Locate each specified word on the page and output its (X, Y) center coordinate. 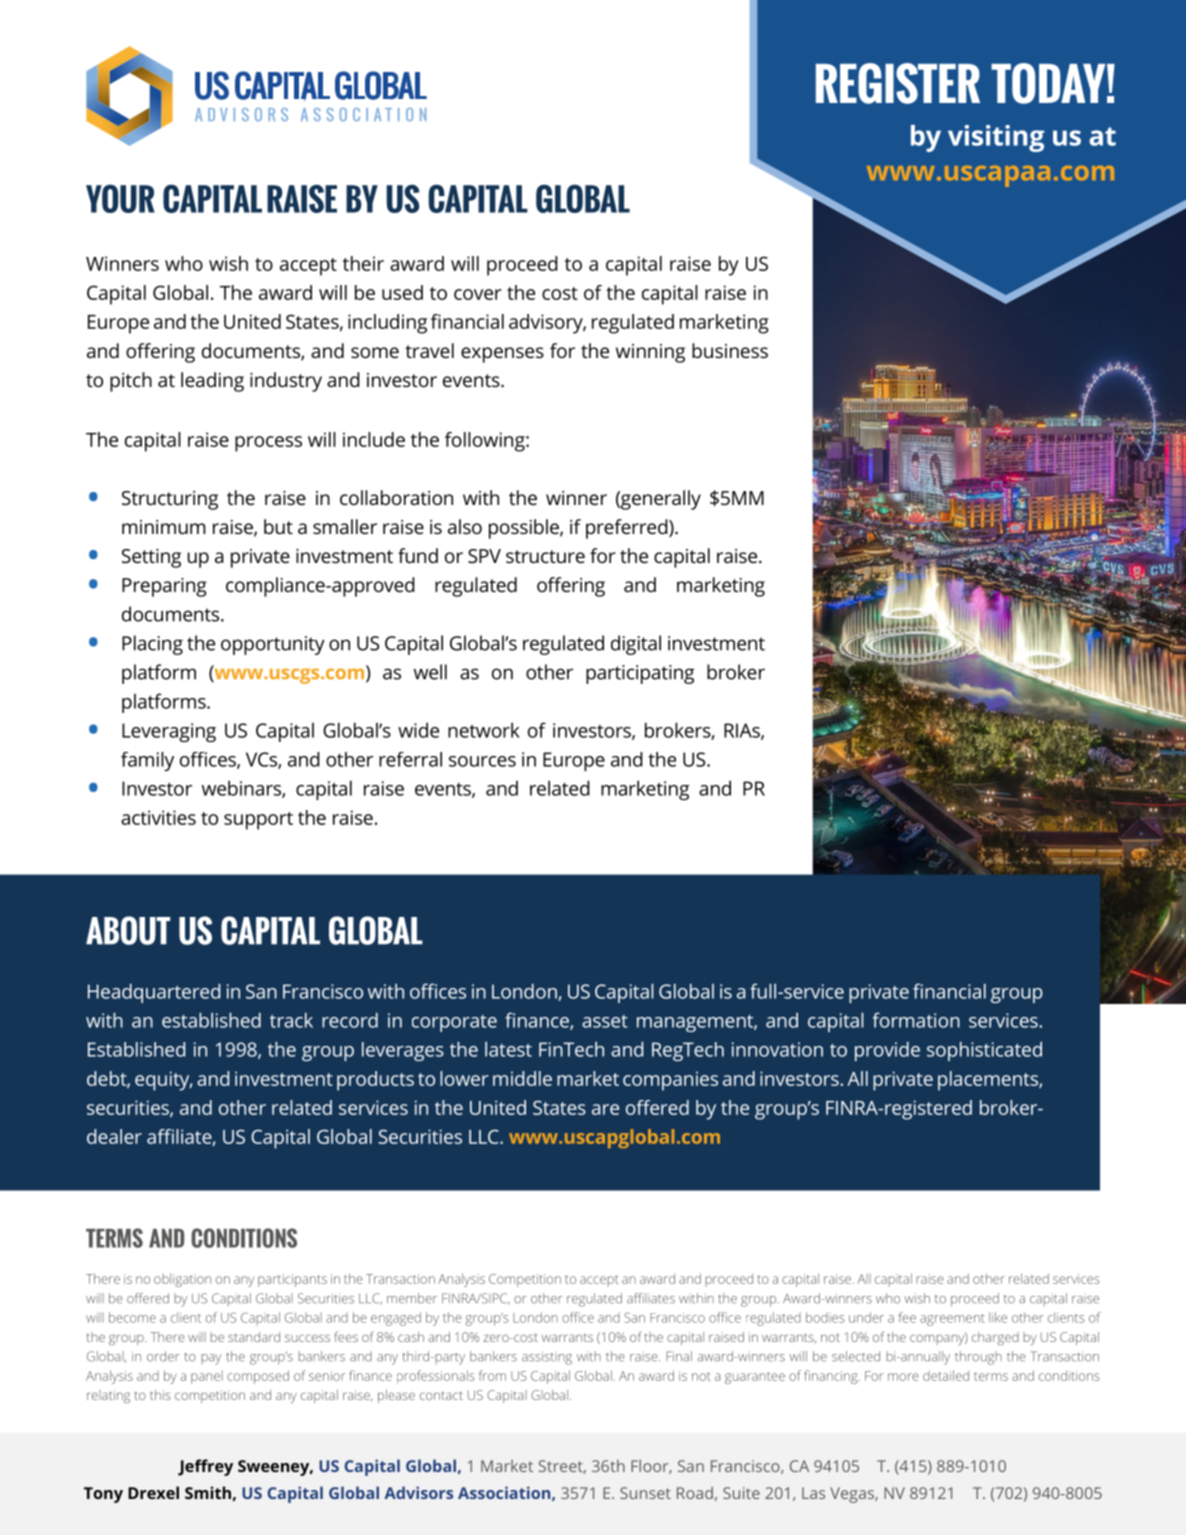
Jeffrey (205, 1467)
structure (545, 556)
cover (478, 294)
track (291, 1020)
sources (482, 761)
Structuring (170, 500)
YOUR (120, 198)
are (605, 1109)
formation (916, 1020)
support (258, 821)
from (492, 1375)
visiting (996, 138)
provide (887, 1051)
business (730, 350)
